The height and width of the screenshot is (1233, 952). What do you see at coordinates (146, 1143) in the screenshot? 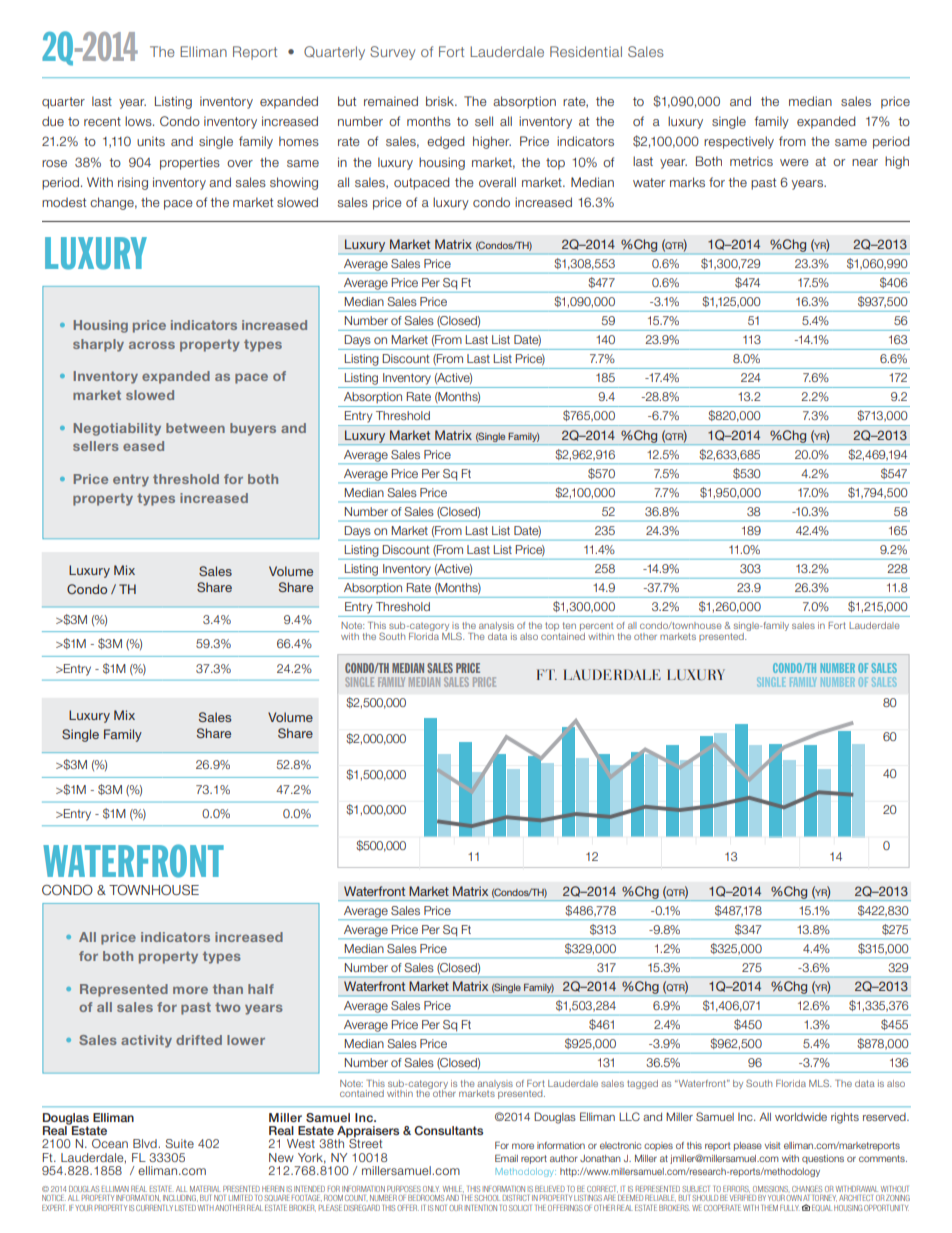
I see `Blvd` at bounding box center [146, 1143].
